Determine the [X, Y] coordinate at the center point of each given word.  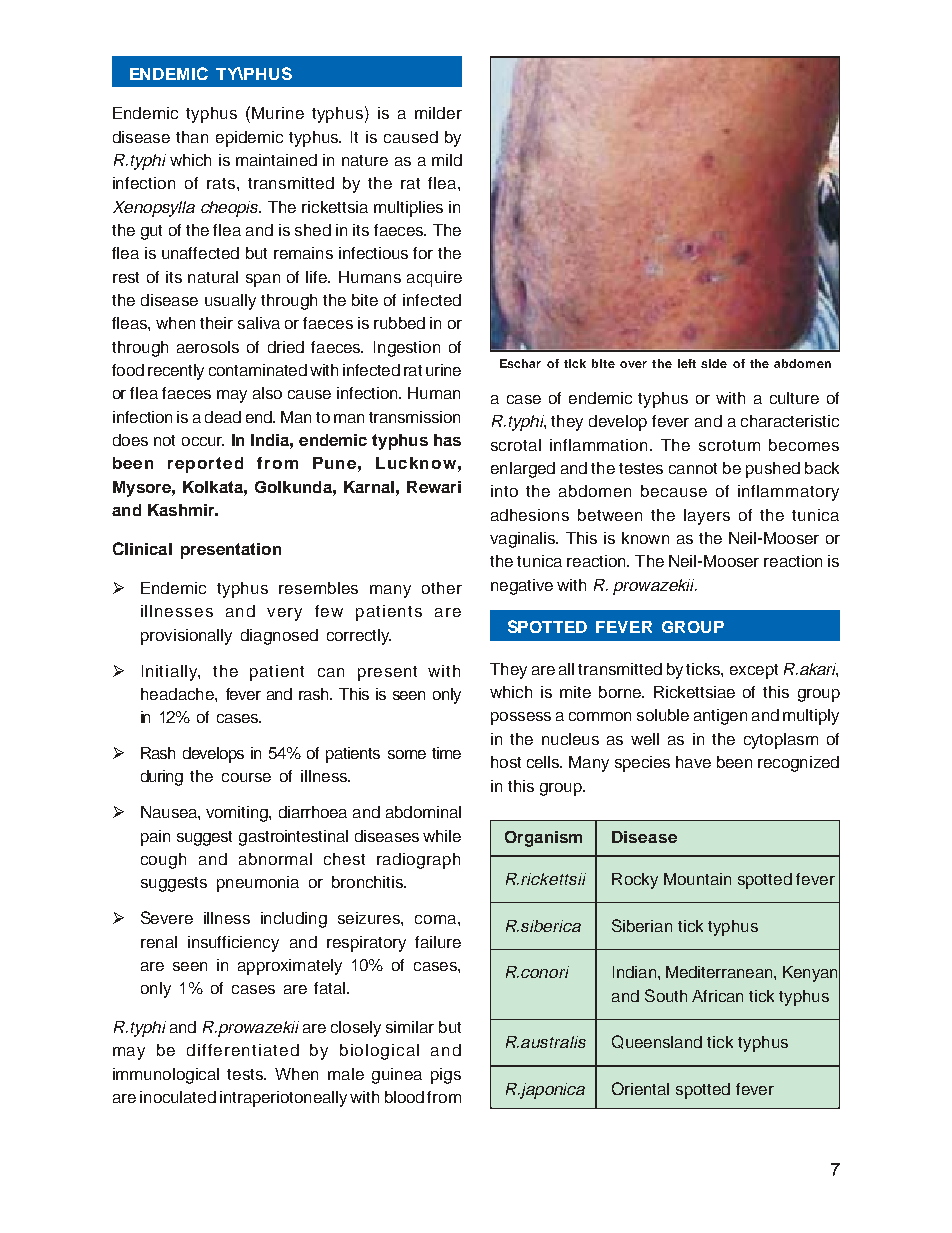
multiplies [408, 209]
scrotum [729, 445]
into [504, 491]
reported [205, 465]
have [693, 762]
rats [222, 183]
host [506, 762]
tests [246, 1074]
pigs [446, 1076]
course [246, 777]
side [714, 363]
